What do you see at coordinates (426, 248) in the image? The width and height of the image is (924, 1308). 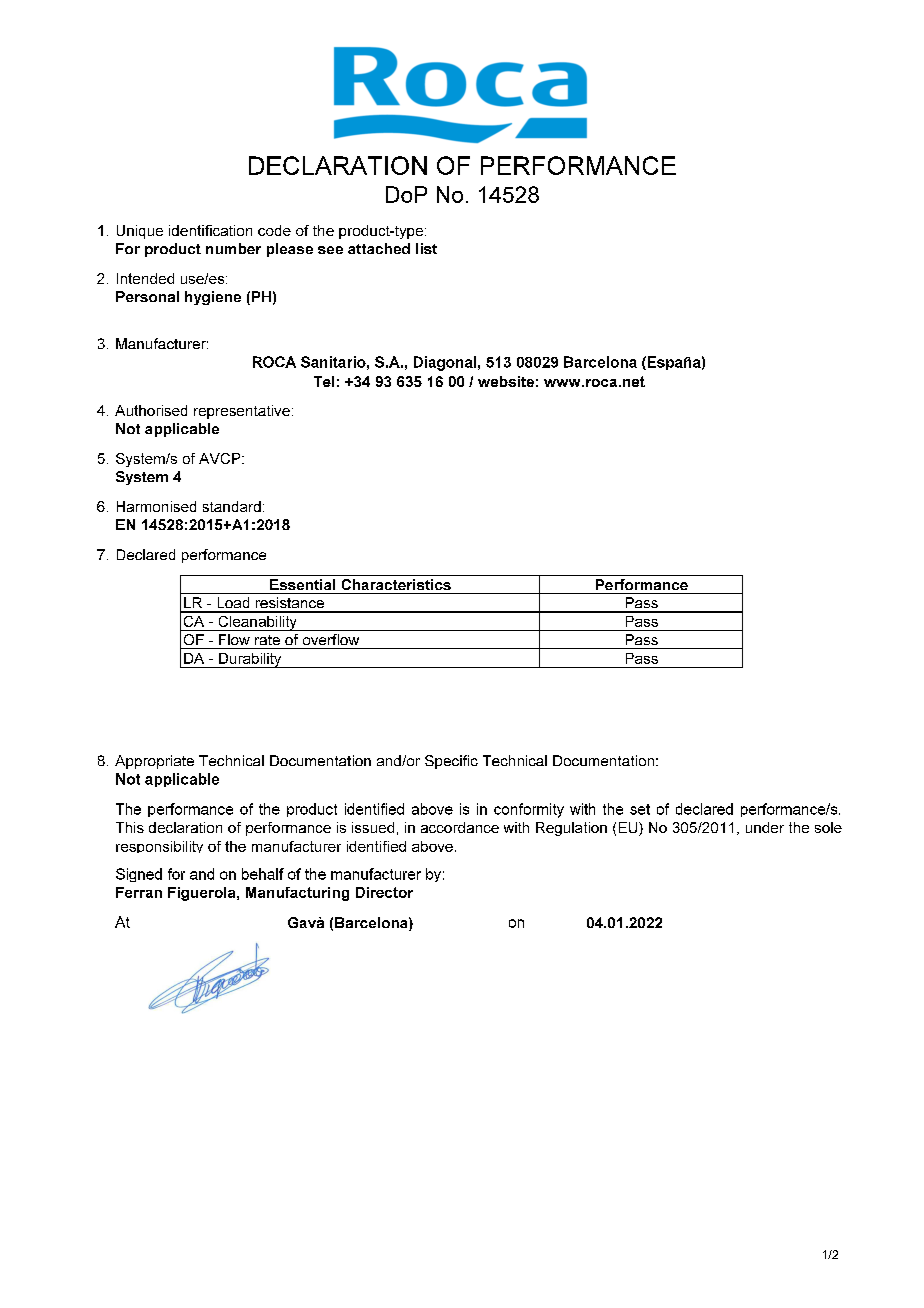 I see `list` at bounding box center [426, 248].
